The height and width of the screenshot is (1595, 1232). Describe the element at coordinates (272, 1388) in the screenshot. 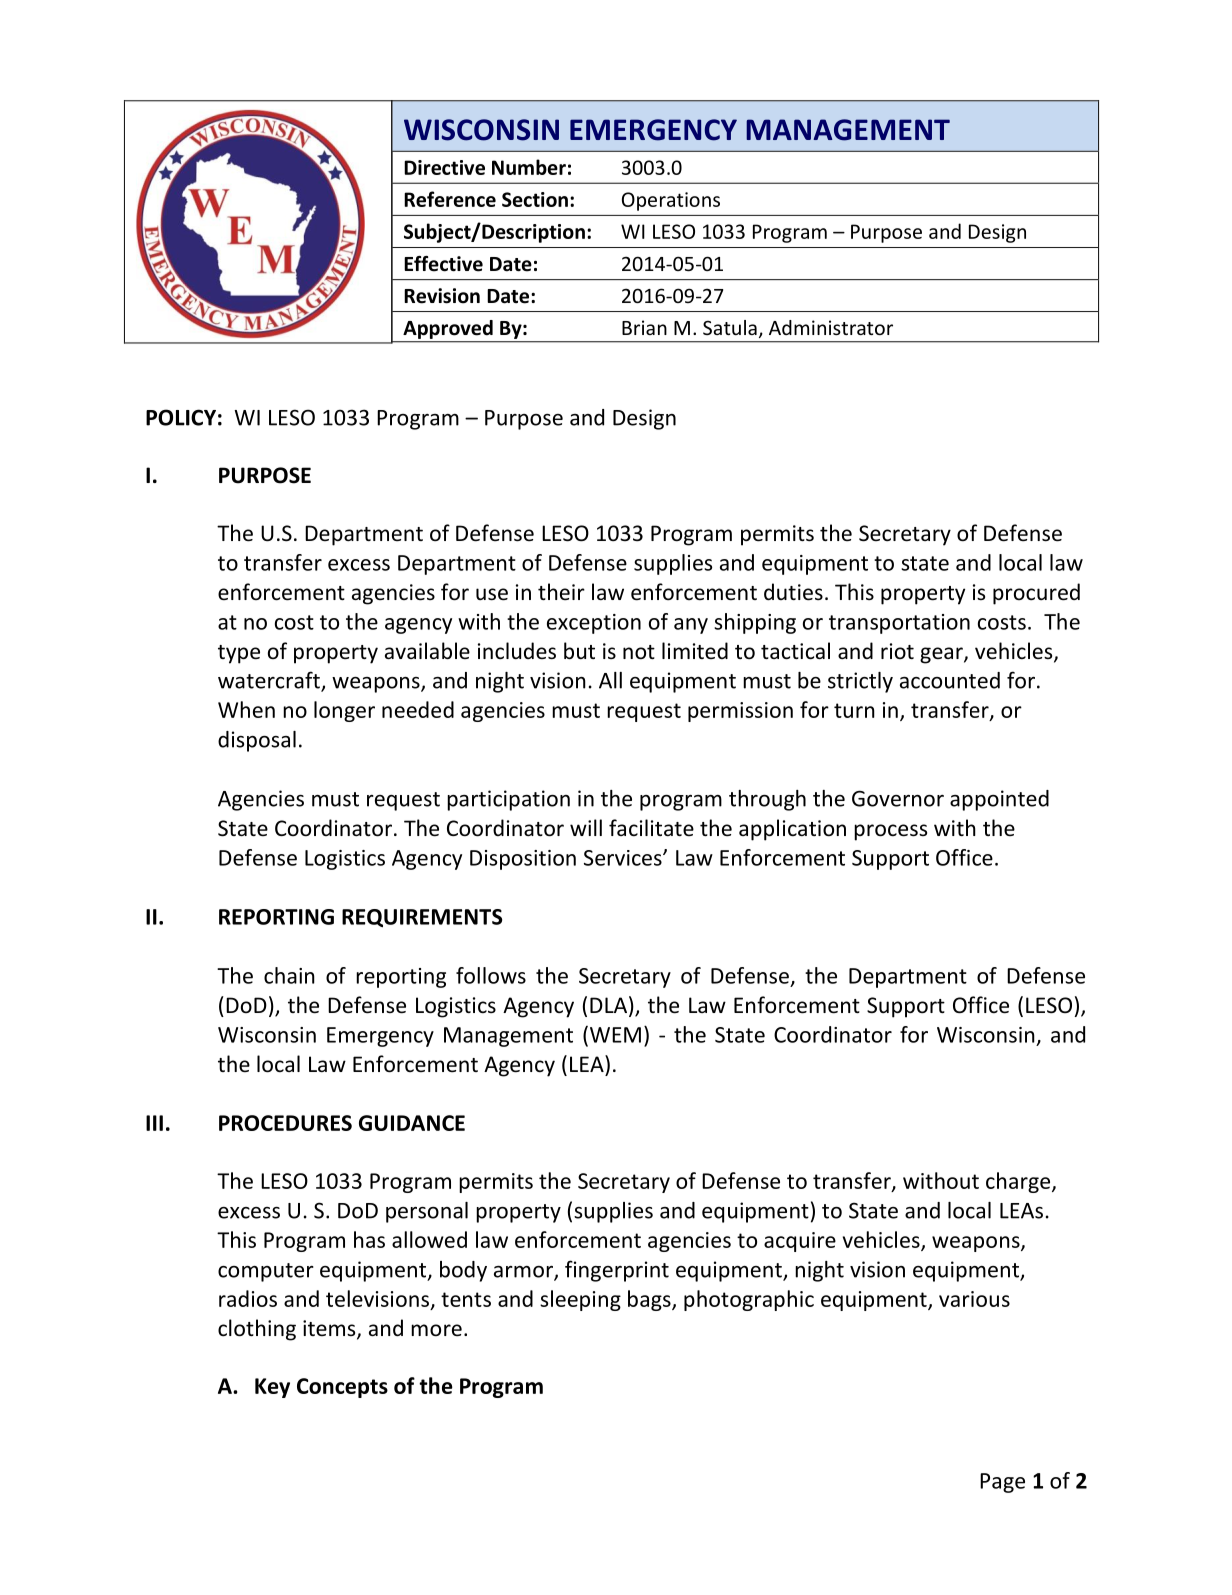

I see `Key` at that location.
